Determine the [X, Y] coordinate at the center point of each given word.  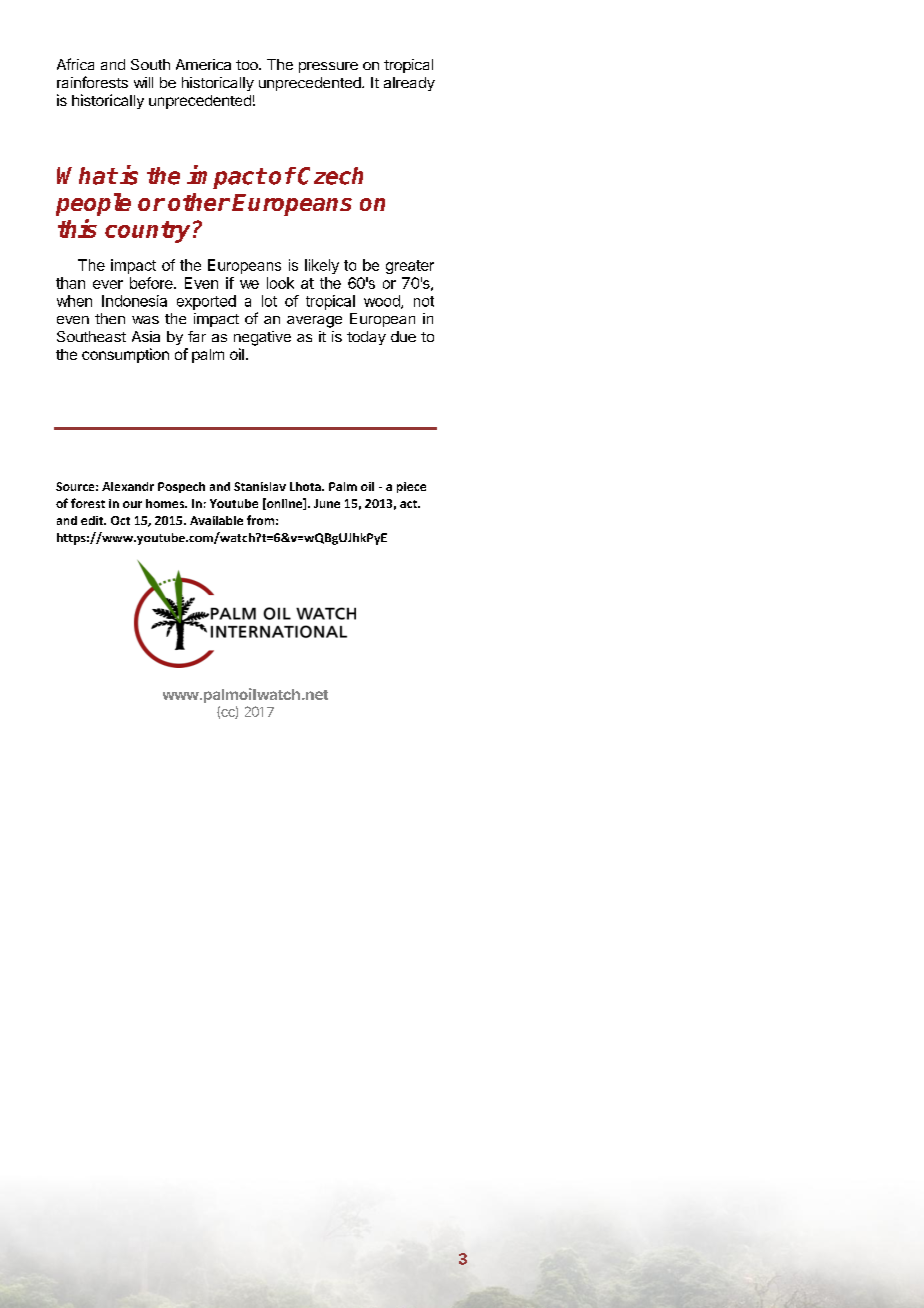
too [248, 65]
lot [269, 301]
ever [108, 284]
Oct [120, 520]
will [143, 82]
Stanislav [260, 486]
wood [383, 302]
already [409, 84]
